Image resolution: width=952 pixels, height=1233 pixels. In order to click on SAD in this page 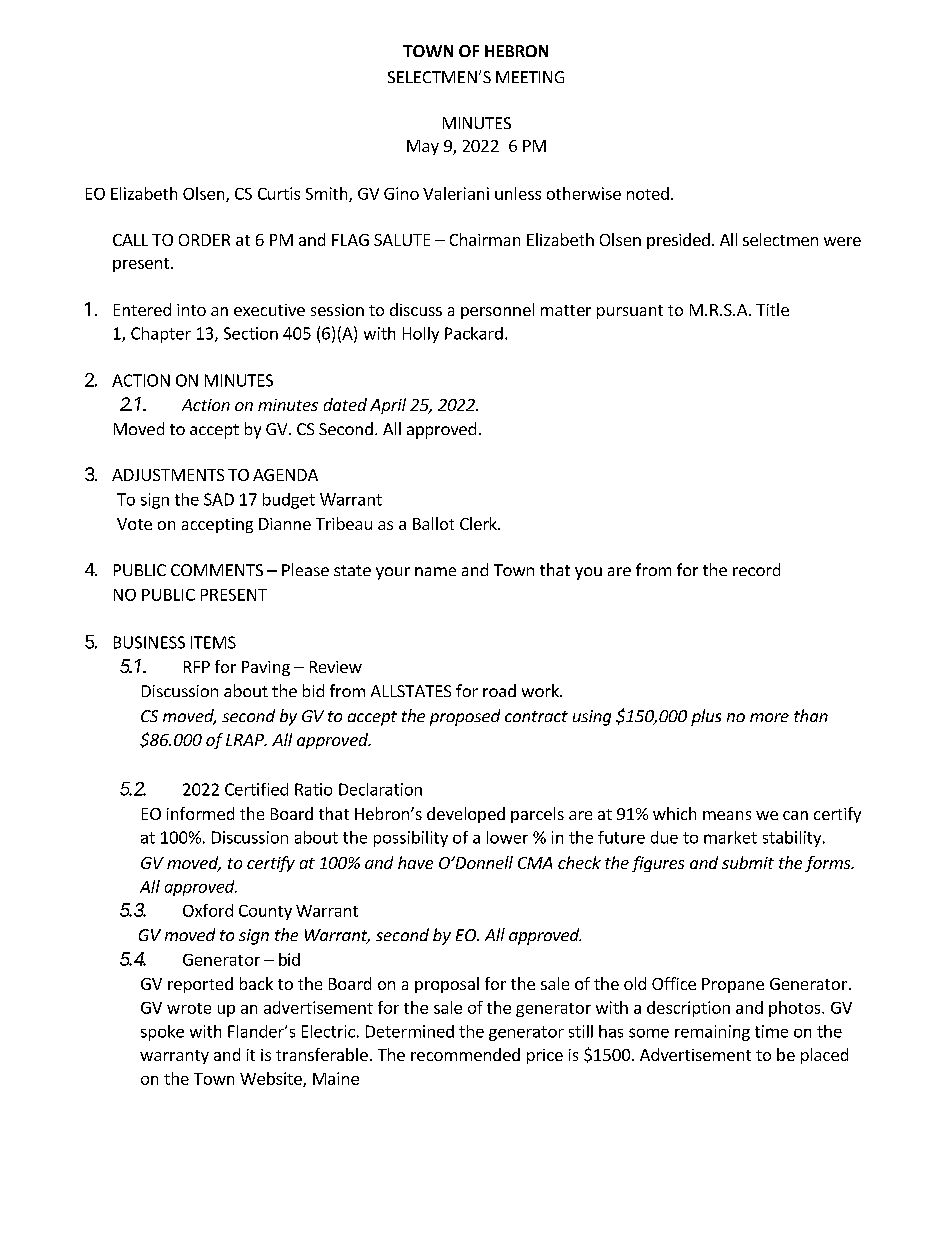, I will do `click(219, 499)`.
